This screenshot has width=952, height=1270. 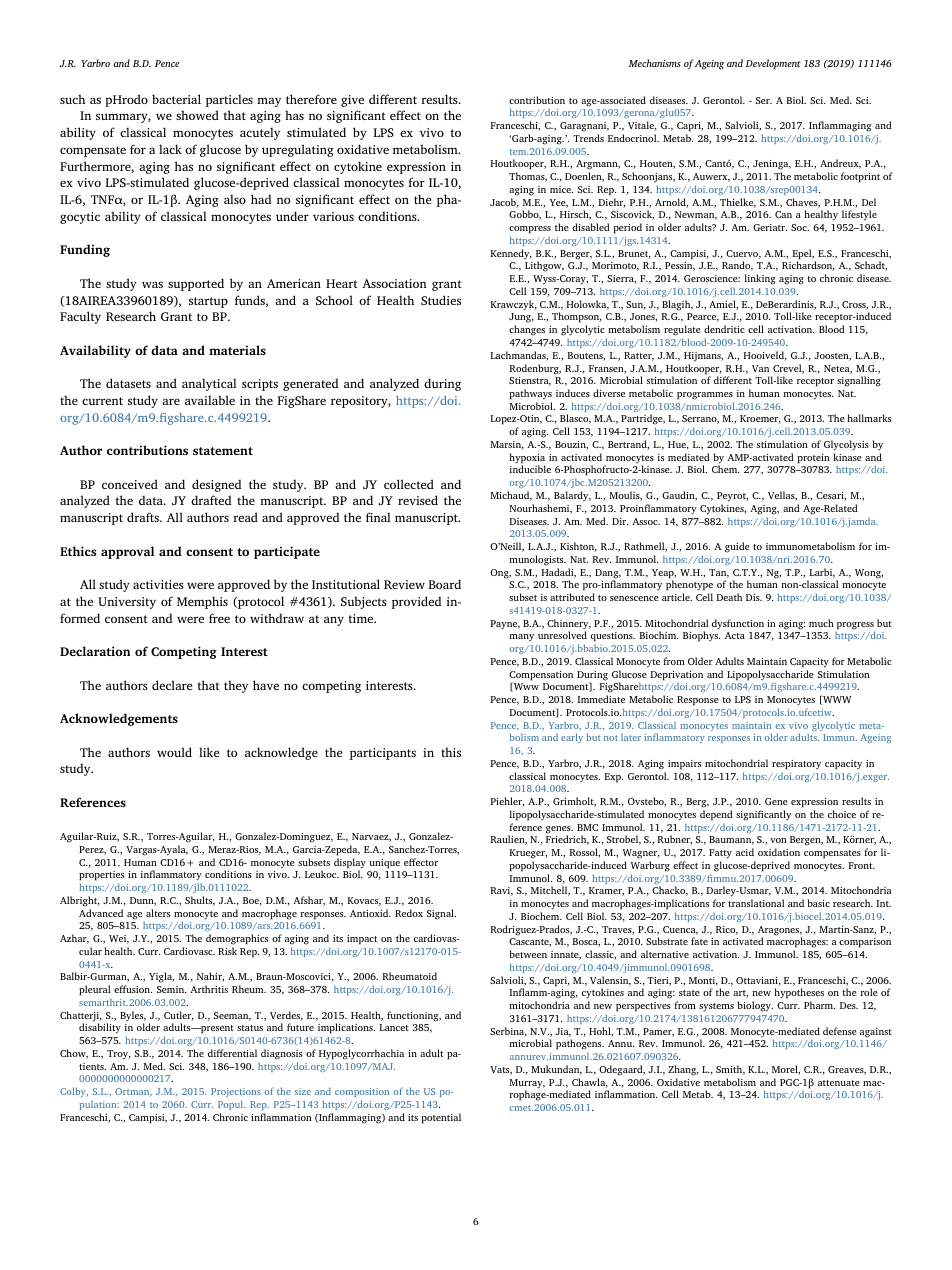 What do you see at coordinates (839, 1083) in the screenshot?
I see `attenuate` at bounding box center [839, 1083].
